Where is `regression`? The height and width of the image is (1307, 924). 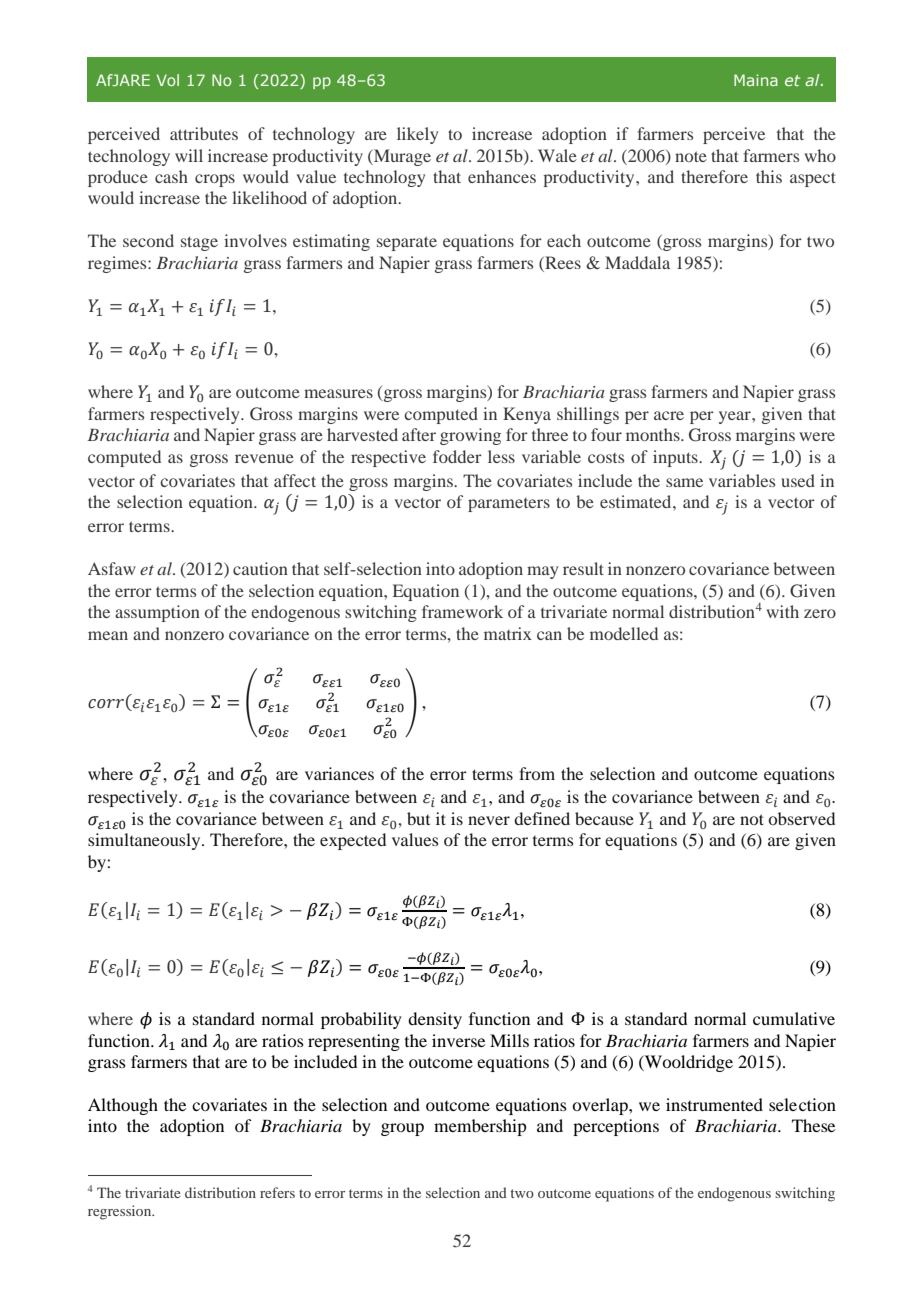
regression is located at coordinates (121, 1212).
